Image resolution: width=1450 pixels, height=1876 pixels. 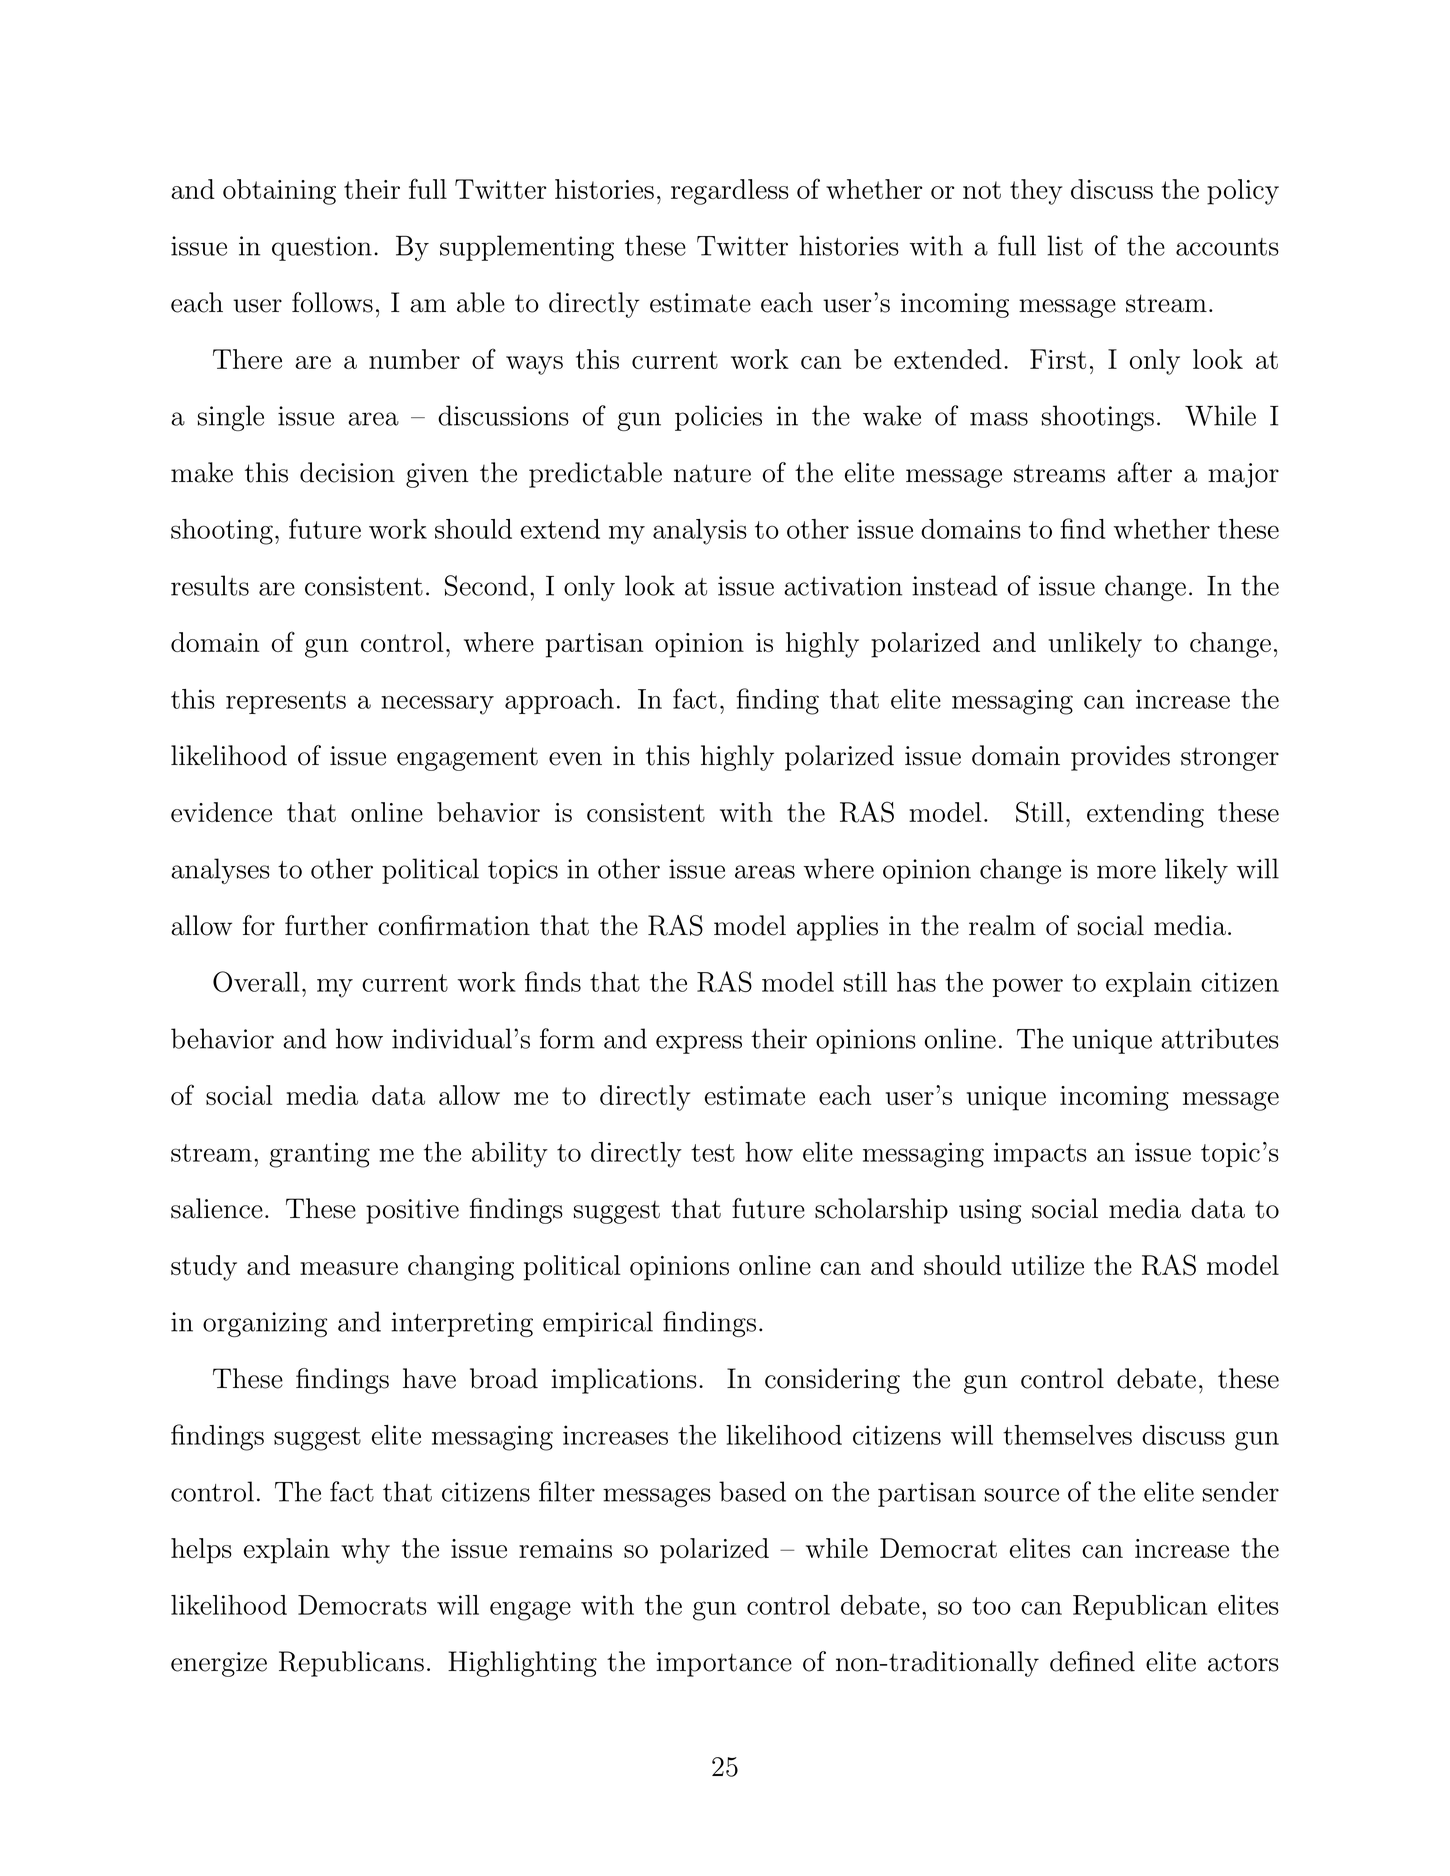 What do you see at coordinates (837, 928) in the screenshot?
I see `applies` at bounding box center [837, 928].
